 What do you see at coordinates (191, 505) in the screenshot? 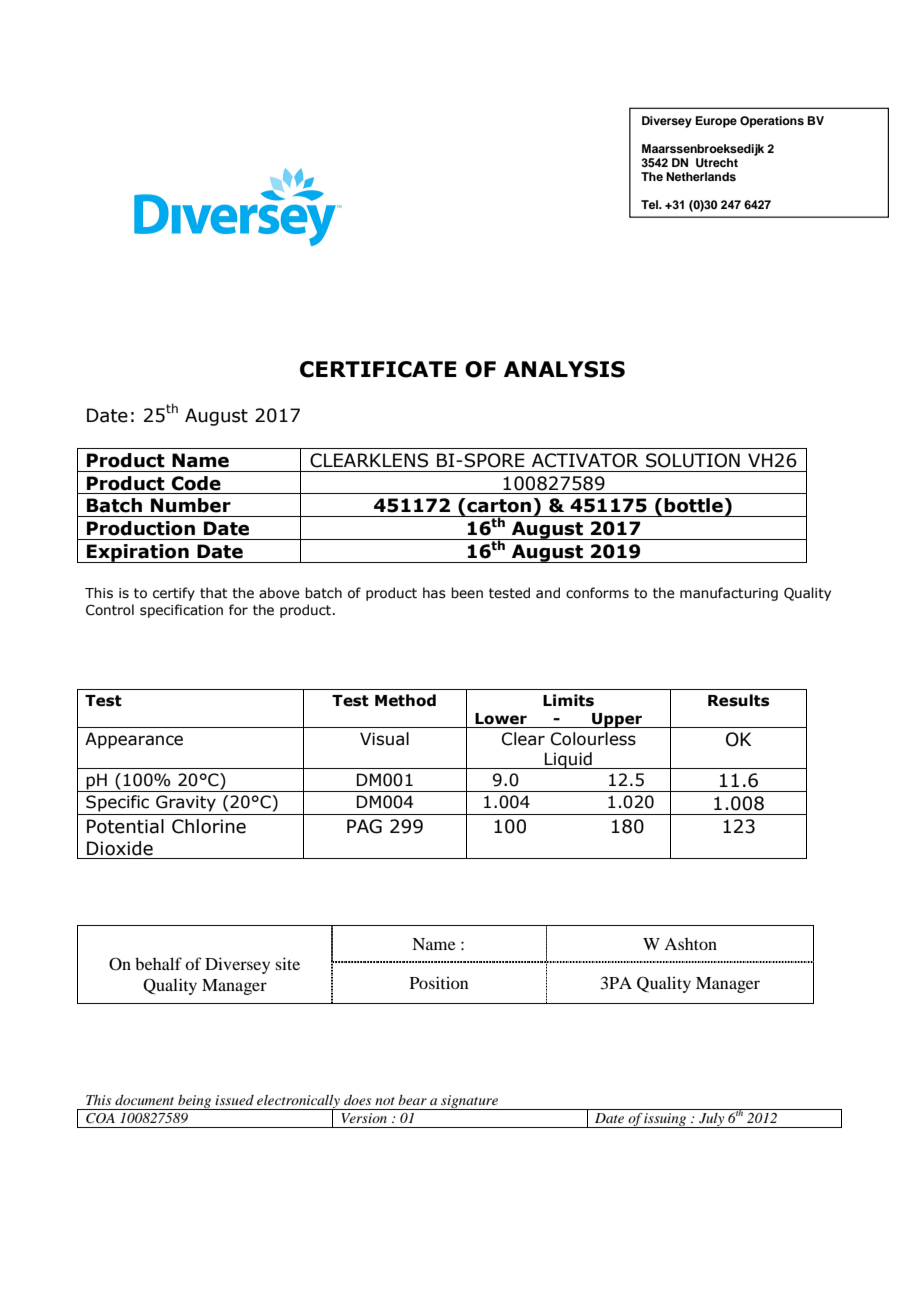
I see `Number` at bounding box center [191, 505].
